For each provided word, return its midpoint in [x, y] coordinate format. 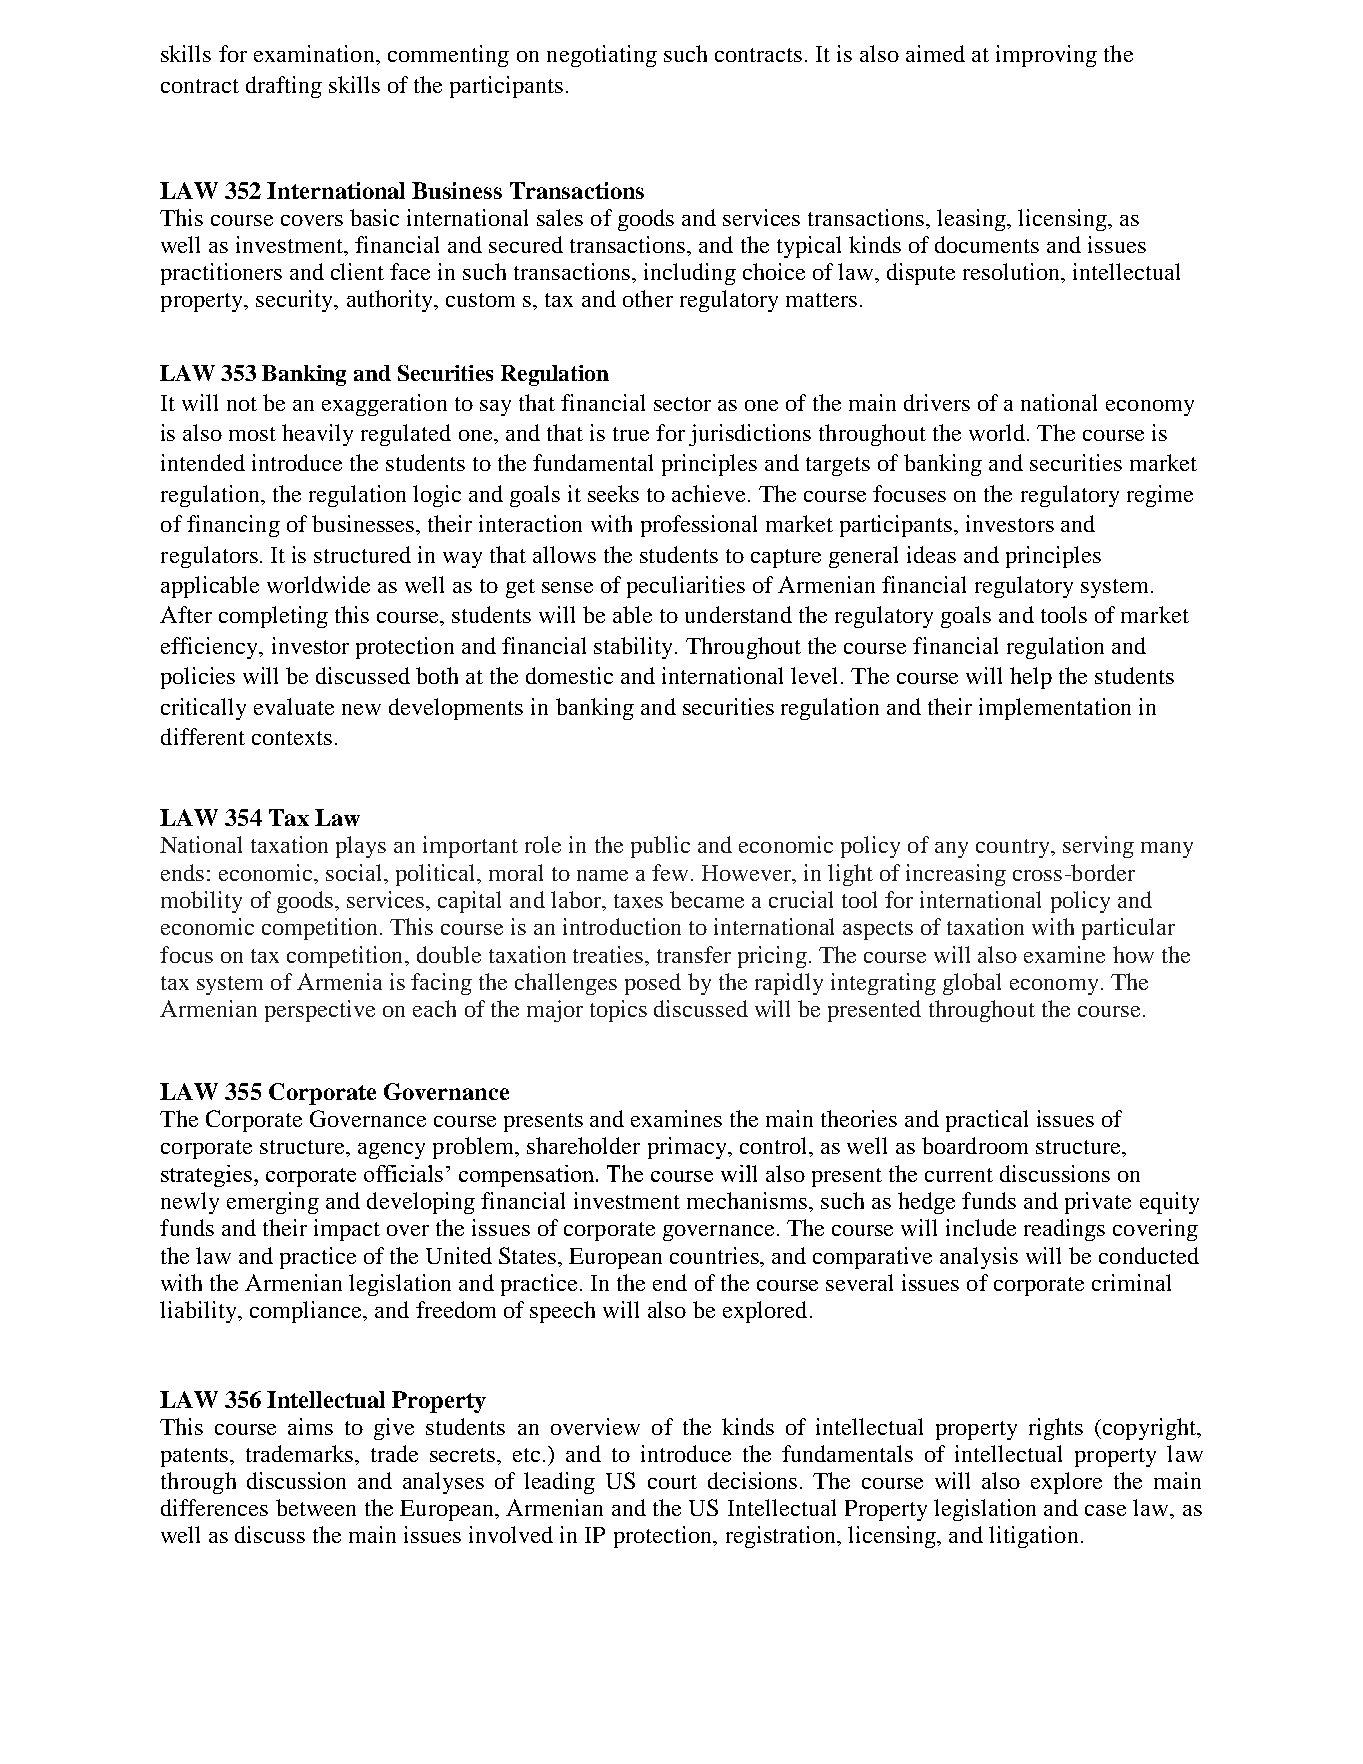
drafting [284, 87]
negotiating [602, 56]
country [1014, 848]
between [316, 1507]
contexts [292, 738]
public [660, 847]
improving [1046, 56]
